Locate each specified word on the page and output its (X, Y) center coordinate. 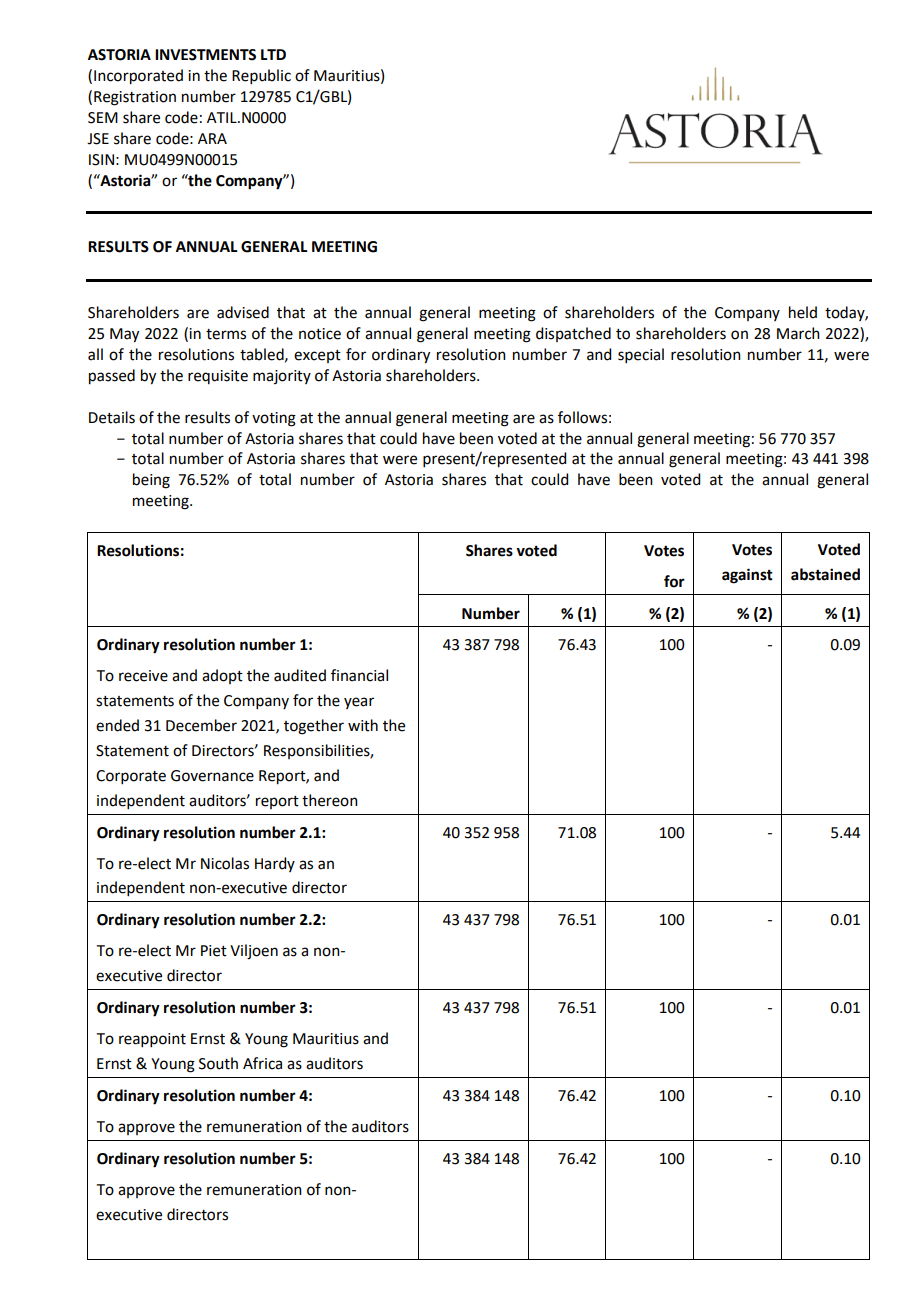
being (151, 481)
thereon (330, 800)
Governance (212, 776)
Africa (262, 1063)
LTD (273, 54)
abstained (825, 574)
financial (359, 675)
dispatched (573, 334)
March (798, 333)
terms (226, 334)
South (218, 1063)
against (747, 576)
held (803, 312)
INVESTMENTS (205, 55)
